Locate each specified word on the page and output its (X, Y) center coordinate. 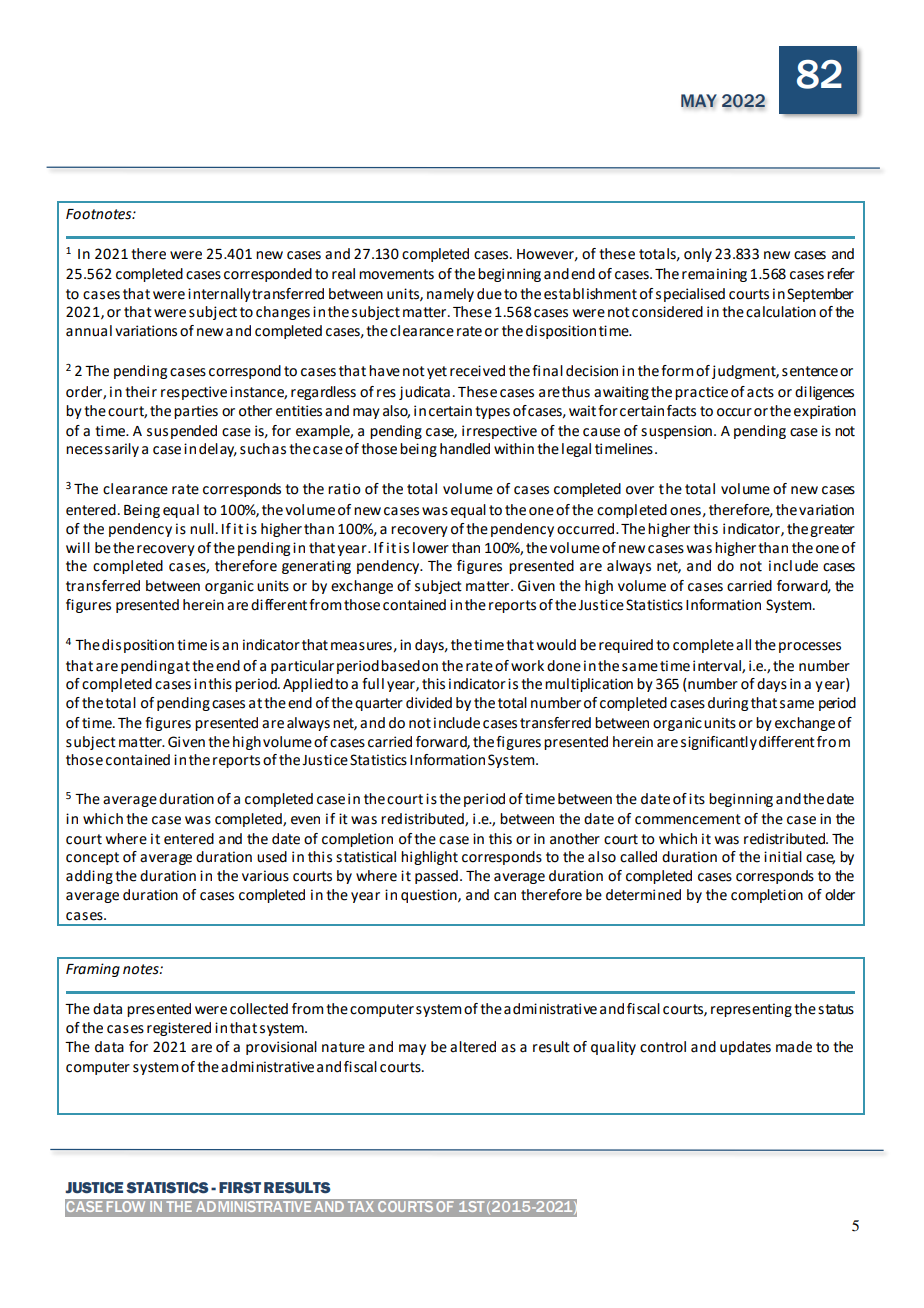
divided (429, 703)
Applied (308, 685)
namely (450, 295)
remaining (714, 275)
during (728, 704)
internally (219, 295)
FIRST (240, 1188)
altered (473, 1047)
